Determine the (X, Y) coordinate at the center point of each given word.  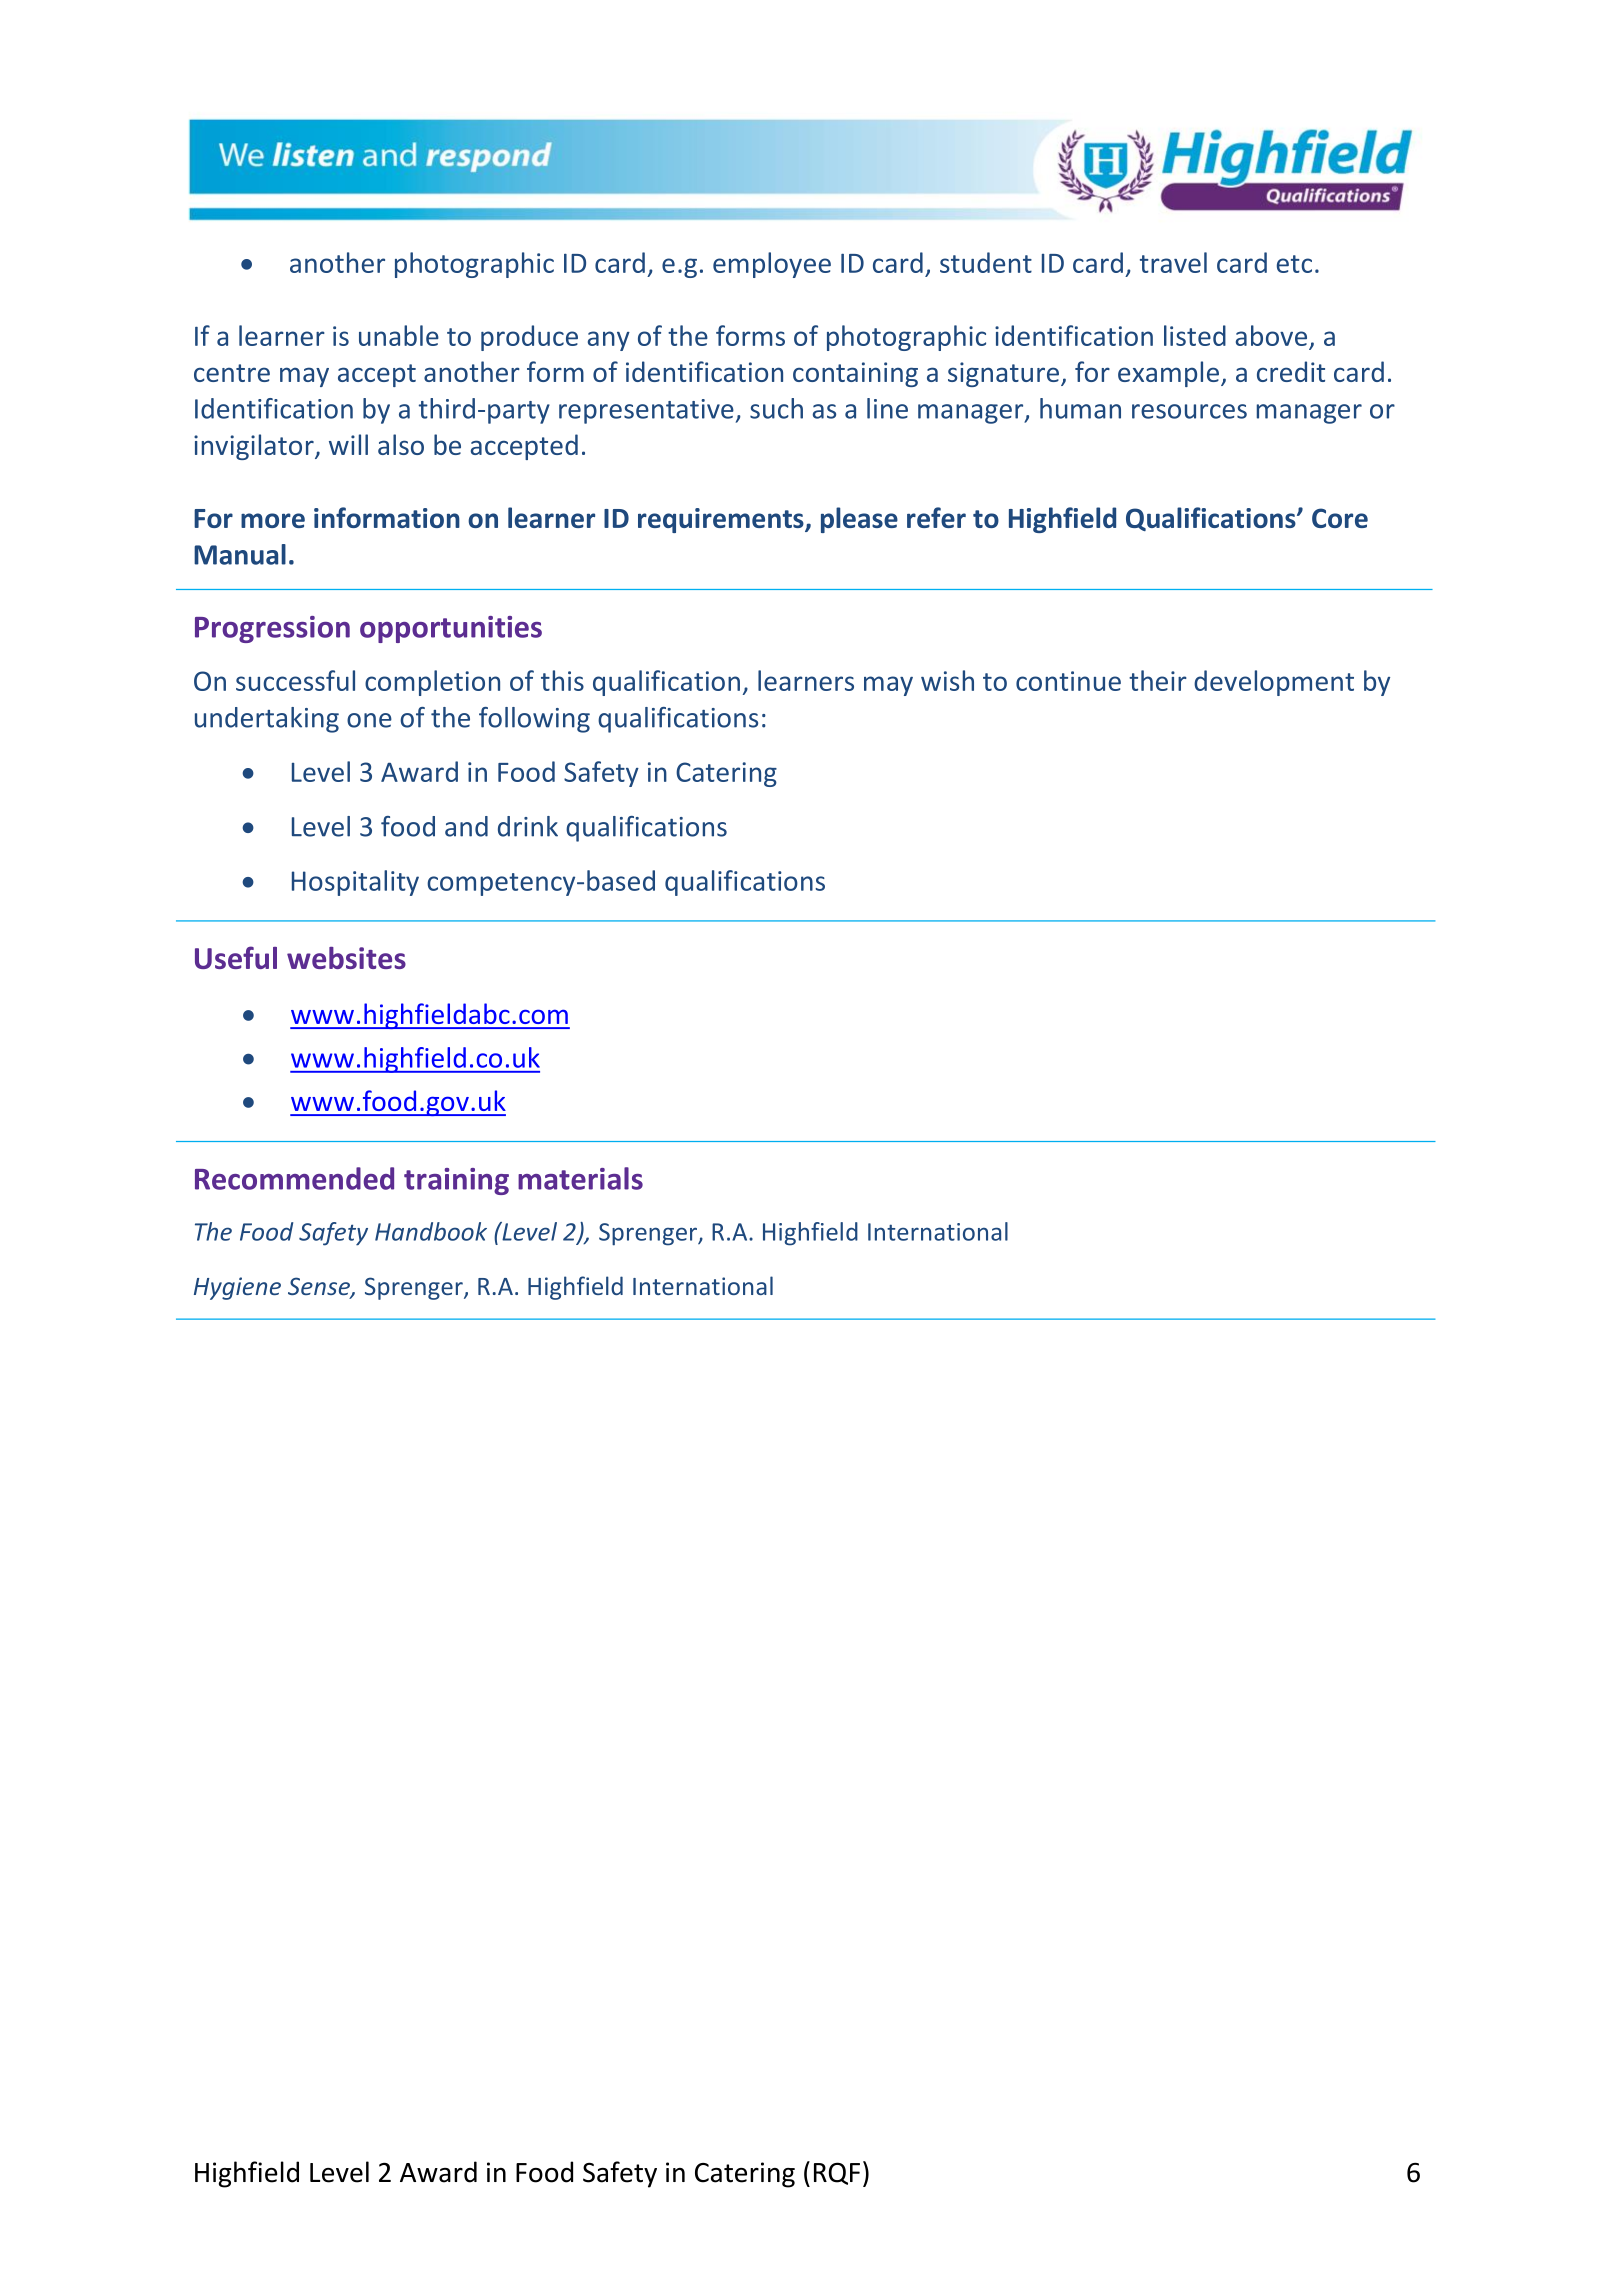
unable (399, 335)
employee (772, 265)
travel (1173, 262)
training (456, 1181)
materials (580, 1178)
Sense (320, 1287)
